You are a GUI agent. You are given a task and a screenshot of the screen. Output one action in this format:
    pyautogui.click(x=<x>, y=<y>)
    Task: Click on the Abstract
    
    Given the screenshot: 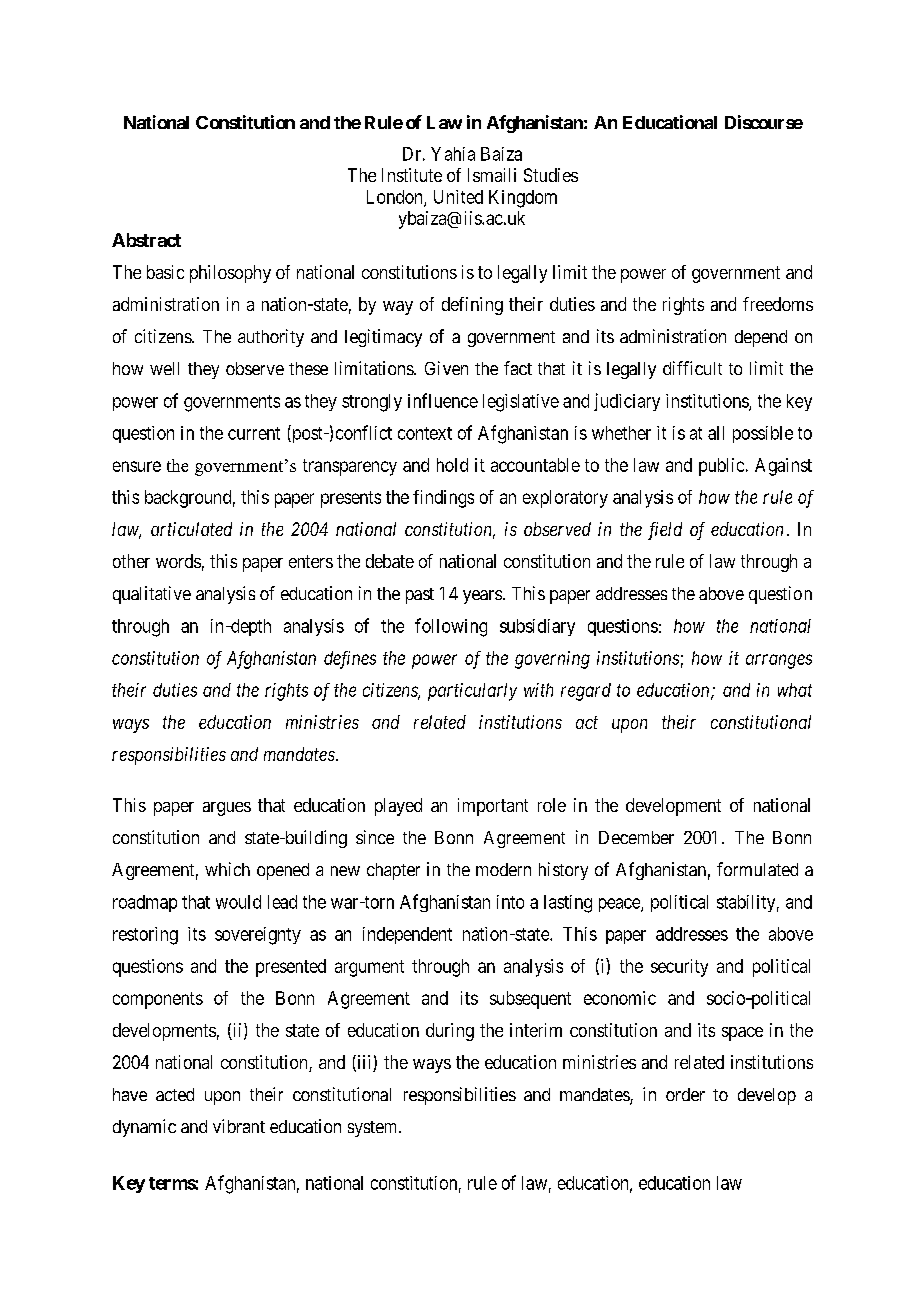 What is the action you would take?
    pyautogui.click(x=146, y=240)
